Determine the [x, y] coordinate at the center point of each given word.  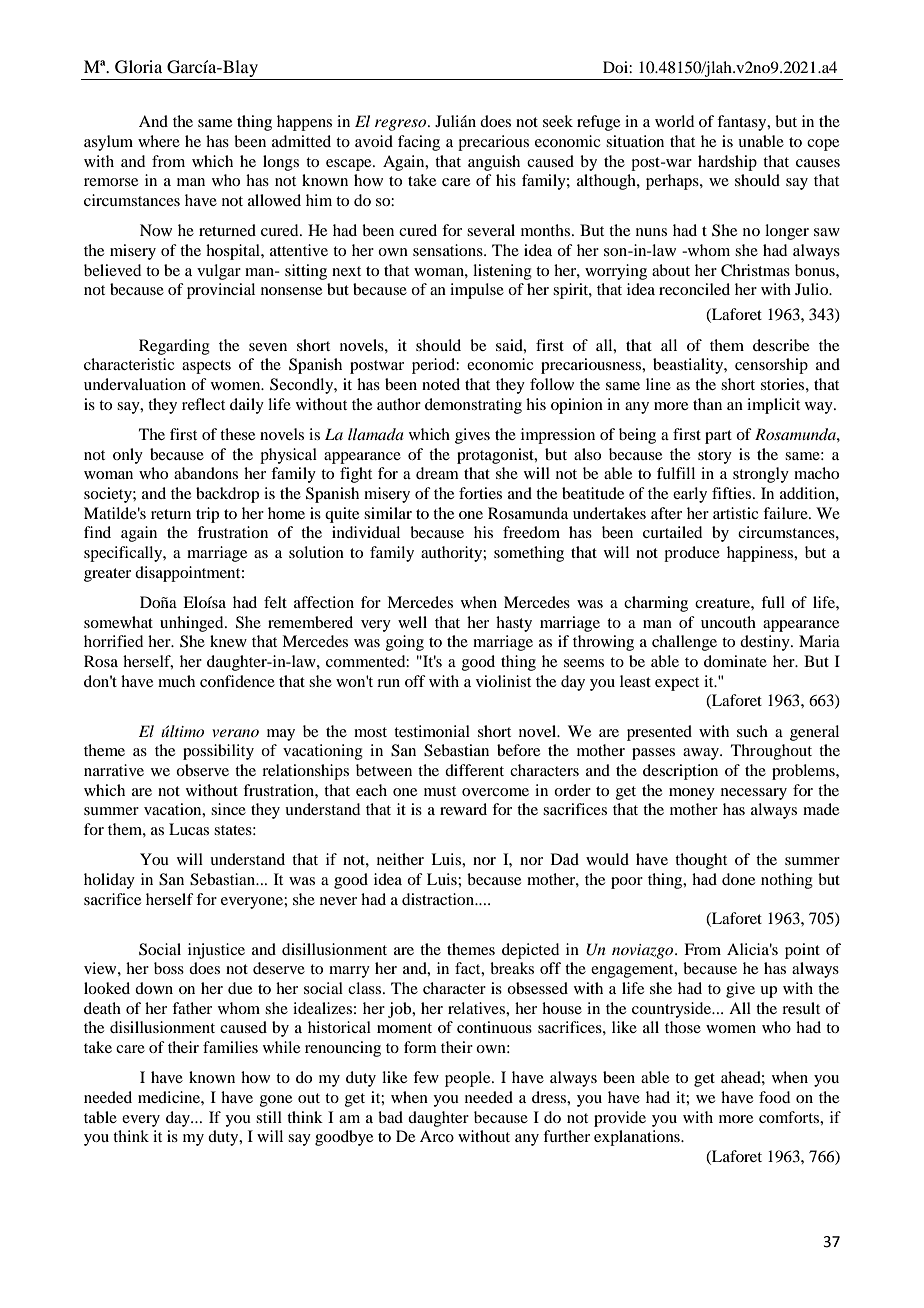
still [269, 1117]
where [159, 141]
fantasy [743, 123]
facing [419, 143]
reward [463, 809]
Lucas [189, 829]
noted [441, 384]
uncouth [728, 622]
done [738, 879]
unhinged [193, 624]
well [412, 622]
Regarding [174, 347]
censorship [771, 366]
